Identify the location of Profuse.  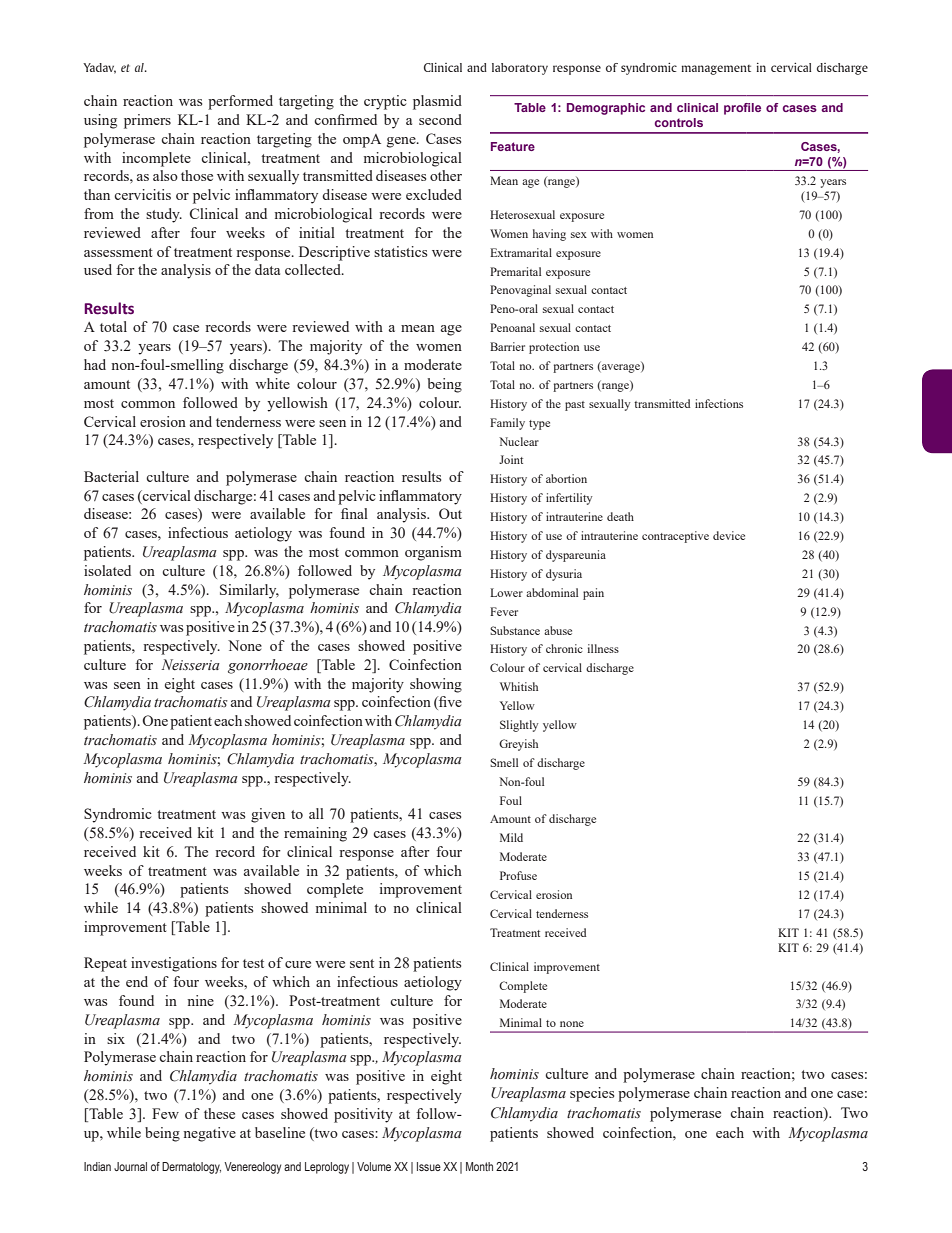
(518, 875).
